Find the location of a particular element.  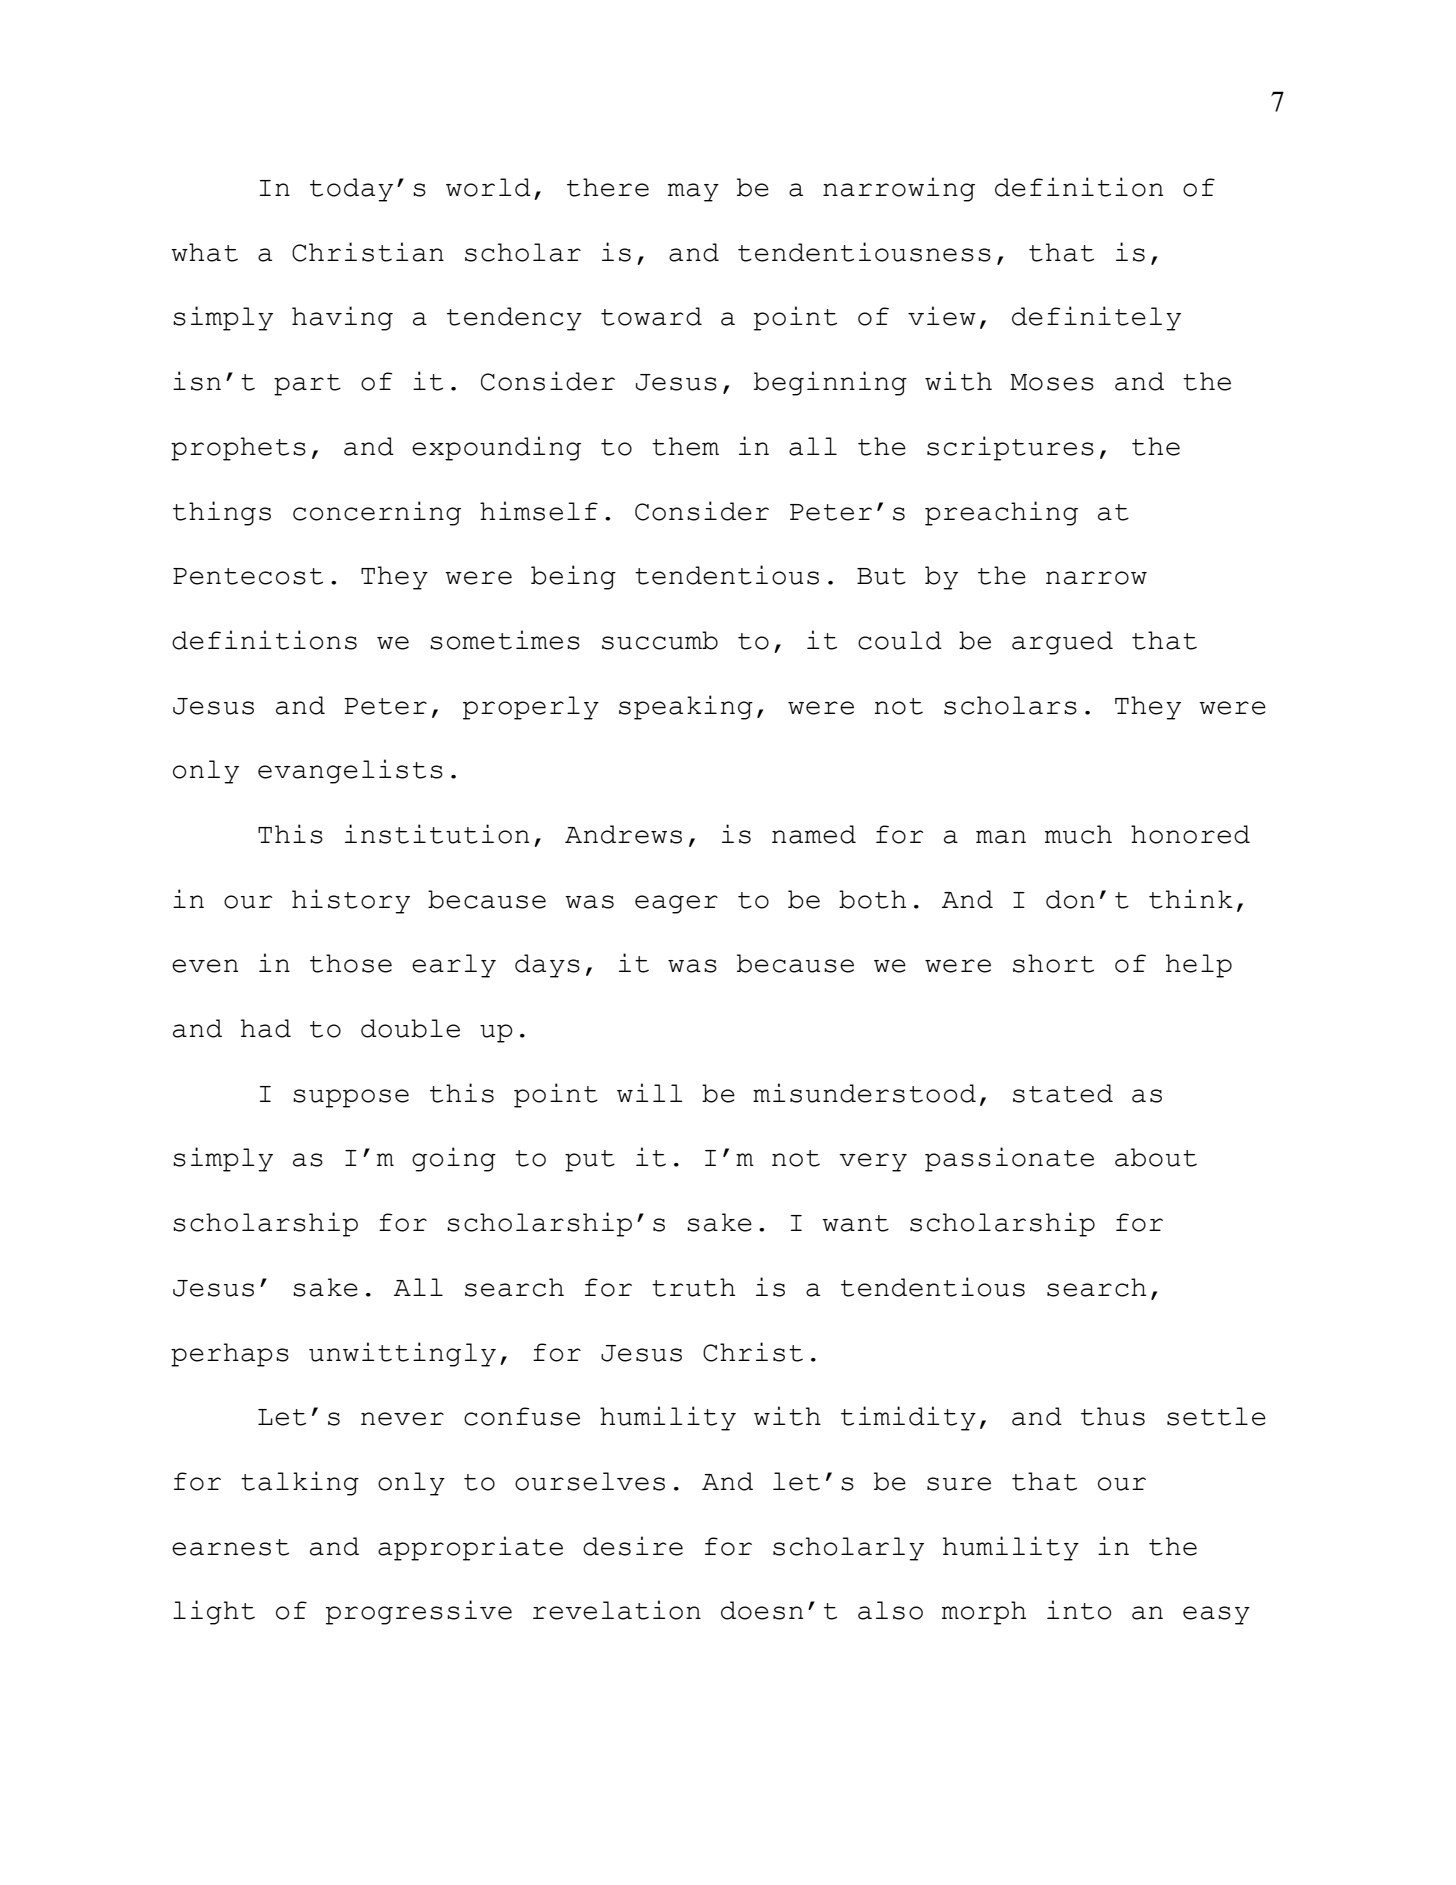

stated is located at coordinates (1063, 1093).
